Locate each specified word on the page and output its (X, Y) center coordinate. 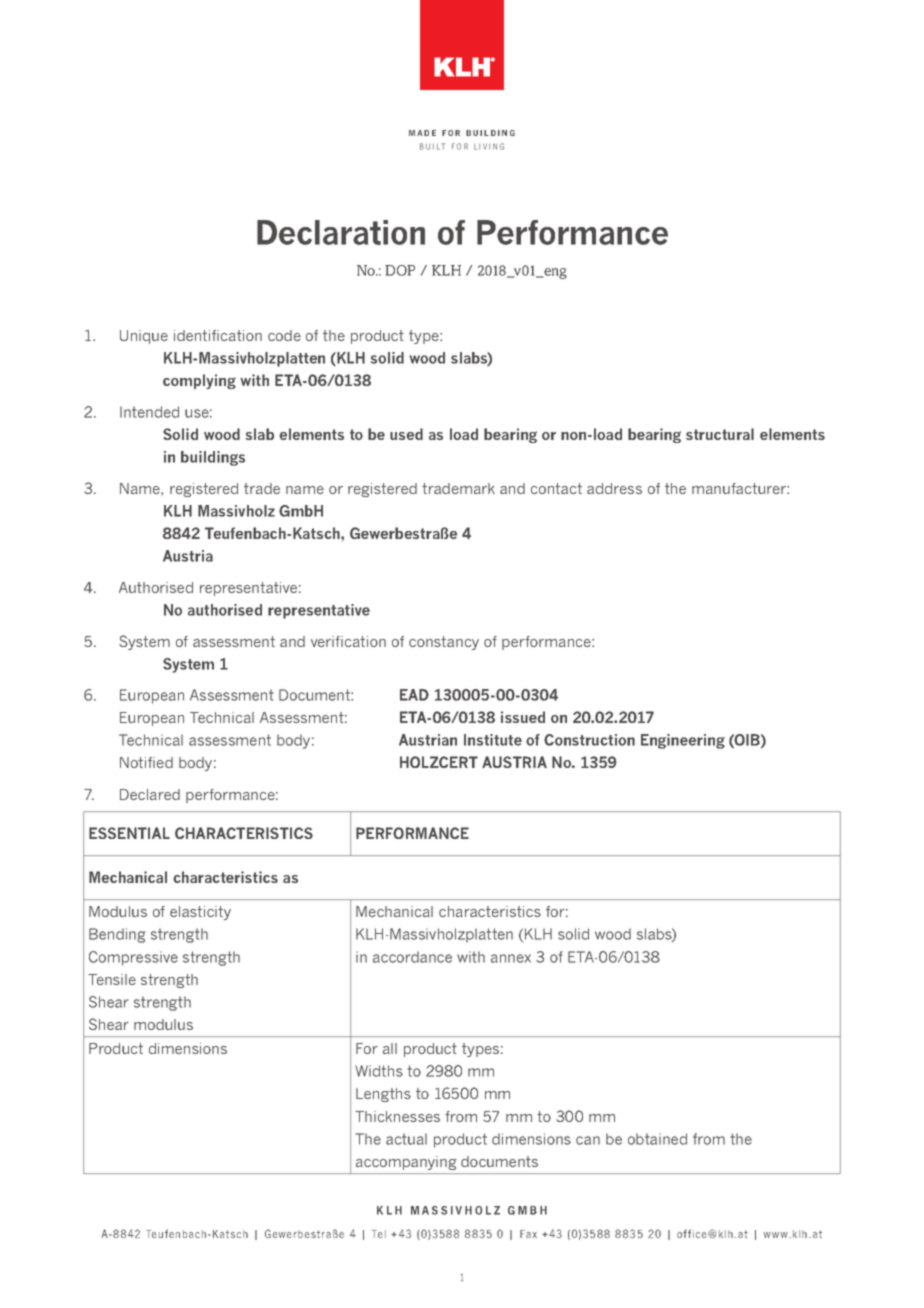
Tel (379, 1234)
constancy (444, 643)
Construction (589, 740)
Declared (150, 794)
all (390, 1048)
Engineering (683, 741)
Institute (493, 740)
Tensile (112, 979)
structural (720, 434)
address (614, 488)
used (406, 434)
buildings (213, 458)
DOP (400, 270)
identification (218, 335)
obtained (657, 1139)
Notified (146, 762)
